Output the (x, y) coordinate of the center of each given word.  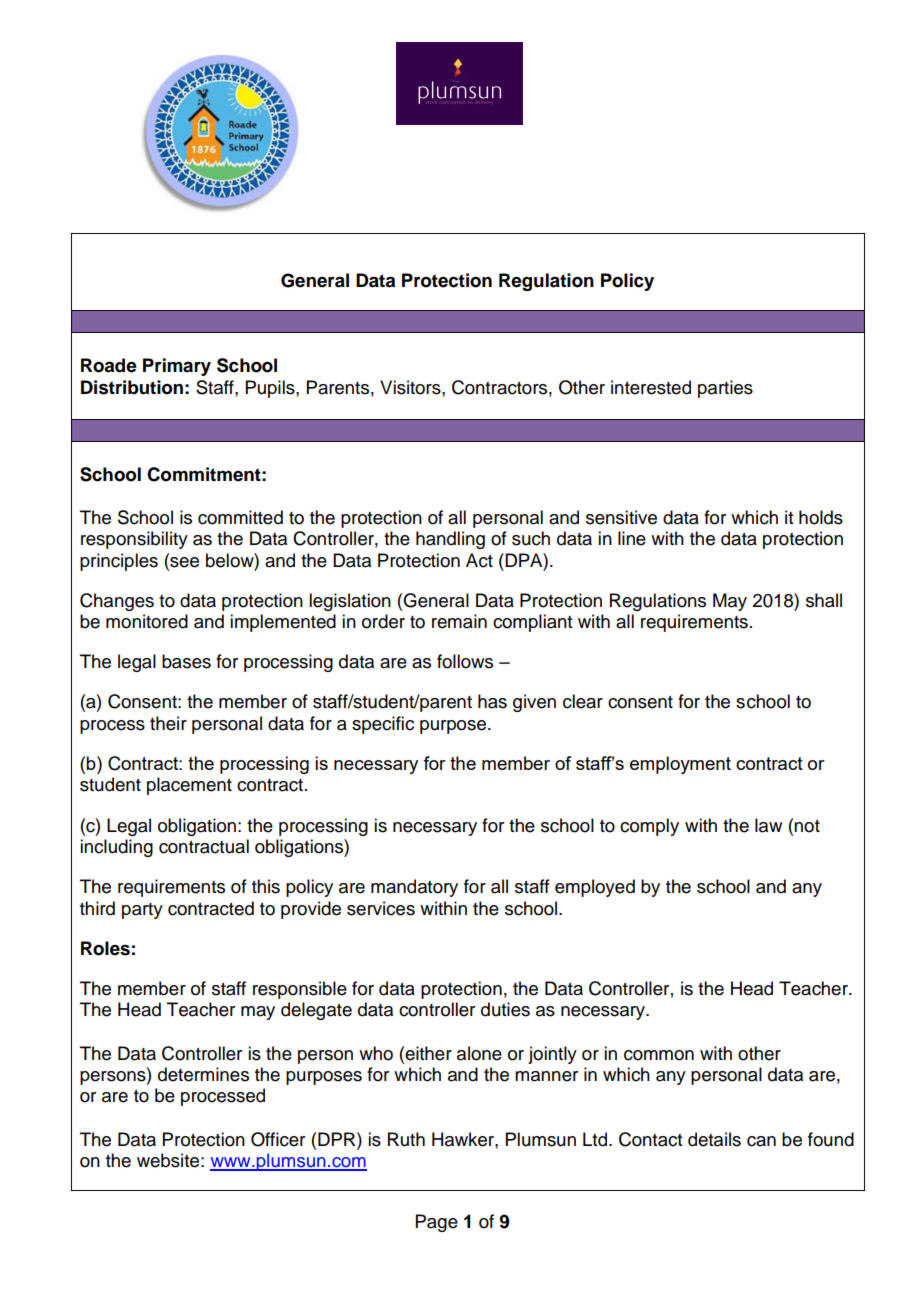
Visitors (411, 387)
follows (465, 661)
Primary (177, 367)
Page (437, 1223)
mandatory (414, 888)
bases (186, 661)
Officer (278, 1139)
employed (595, 888)
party (142, 911)
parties (725, 389)
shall (824, 600)
